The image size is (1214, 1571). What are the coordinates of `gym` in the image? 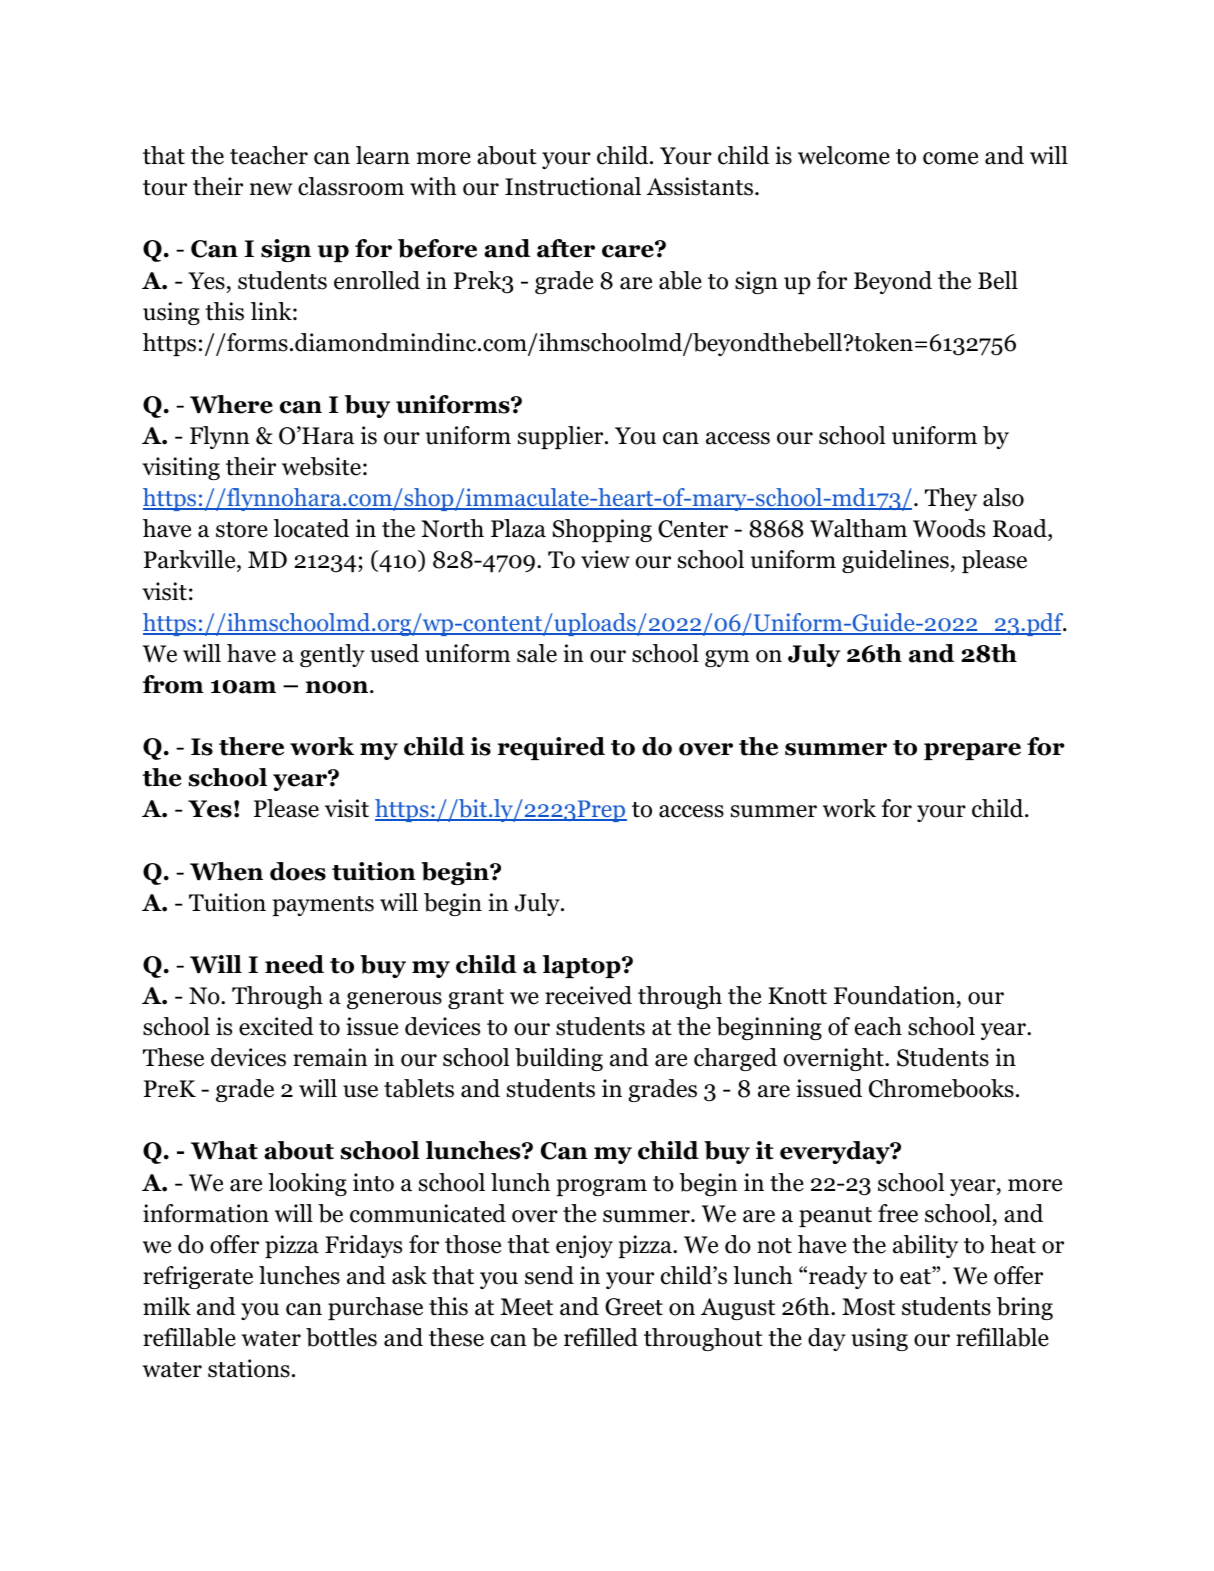 It's located at (727, 658).
